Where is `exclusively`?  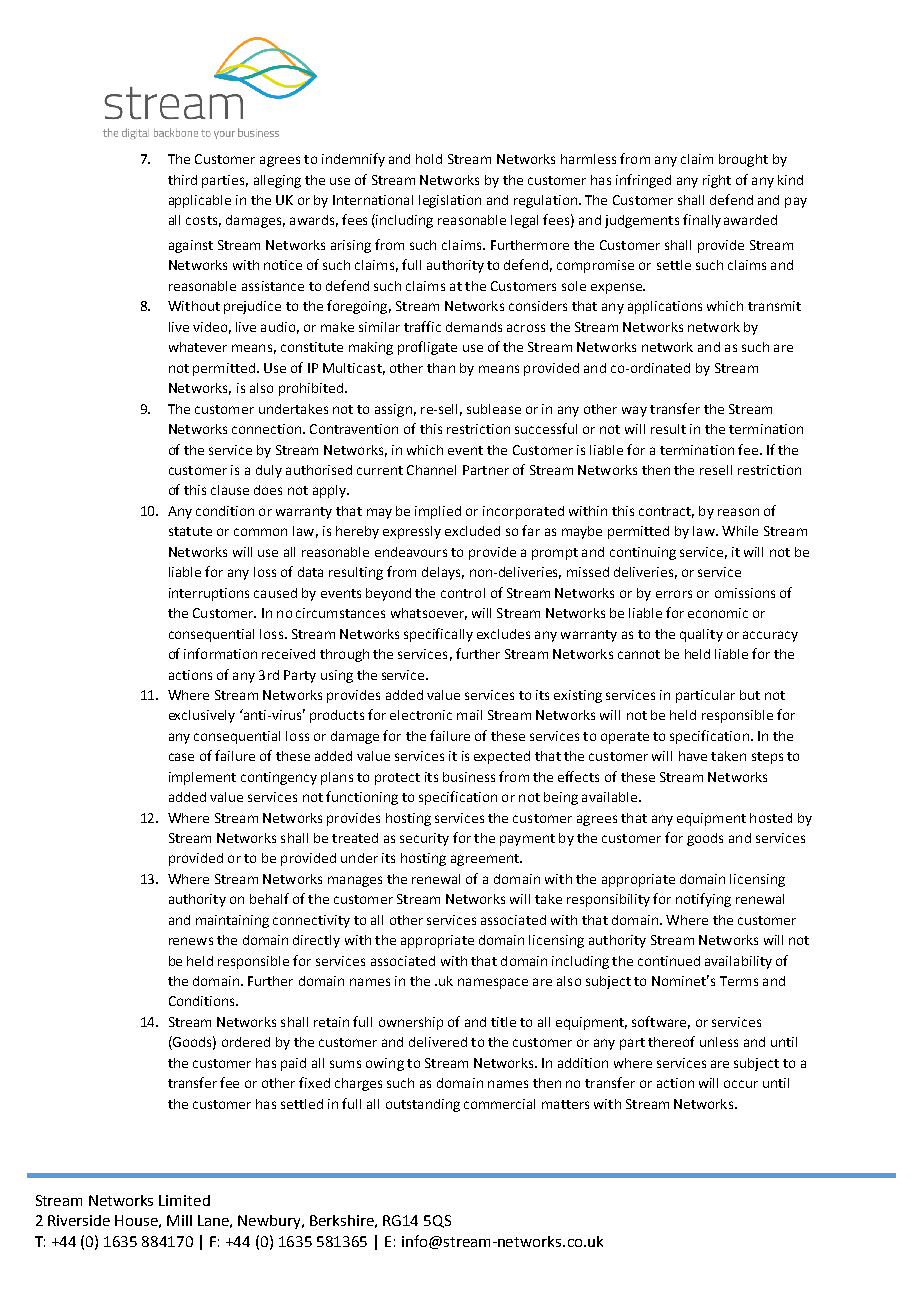
exclusively is located at coordinates (202, 716).
